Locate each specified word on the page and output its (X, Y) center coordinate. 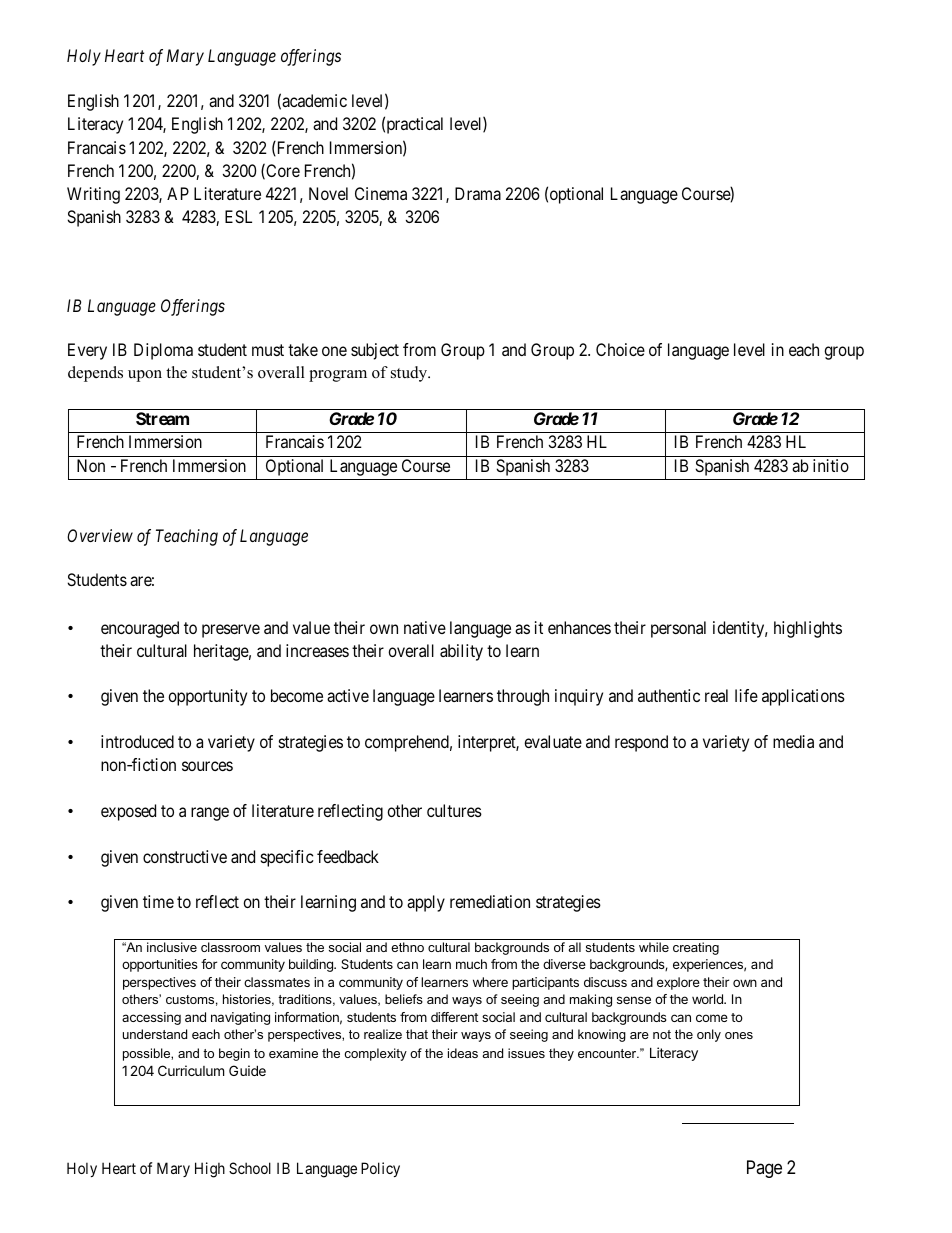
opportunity (207, 697)
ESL (238, 216)
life (746, 695)
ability (461, 652)
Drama (478, 193)
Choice (620, 349)
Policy (380, 1169)
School (250, 1168)
